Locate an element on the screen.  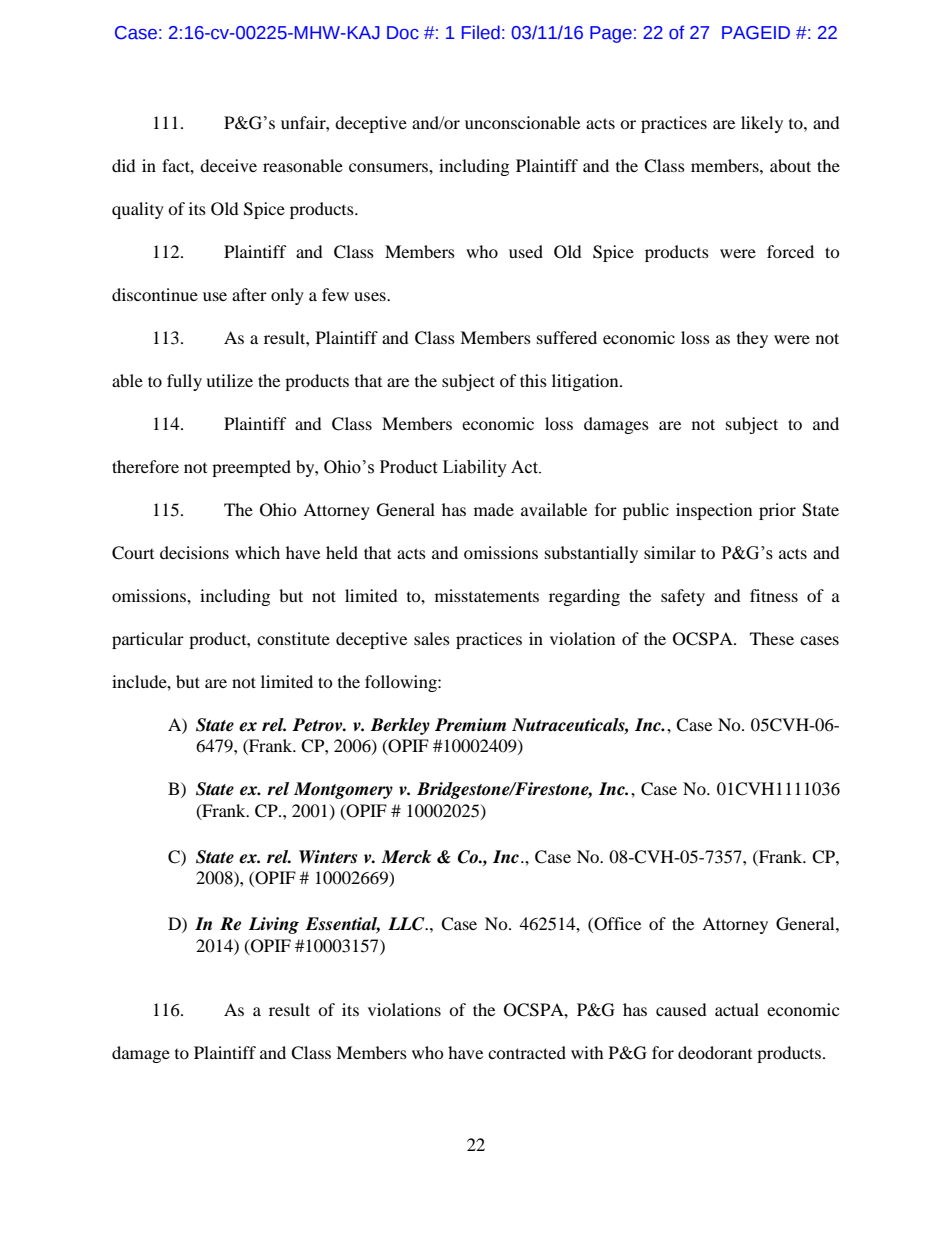
deceive is located at coordinates (228, 165).
